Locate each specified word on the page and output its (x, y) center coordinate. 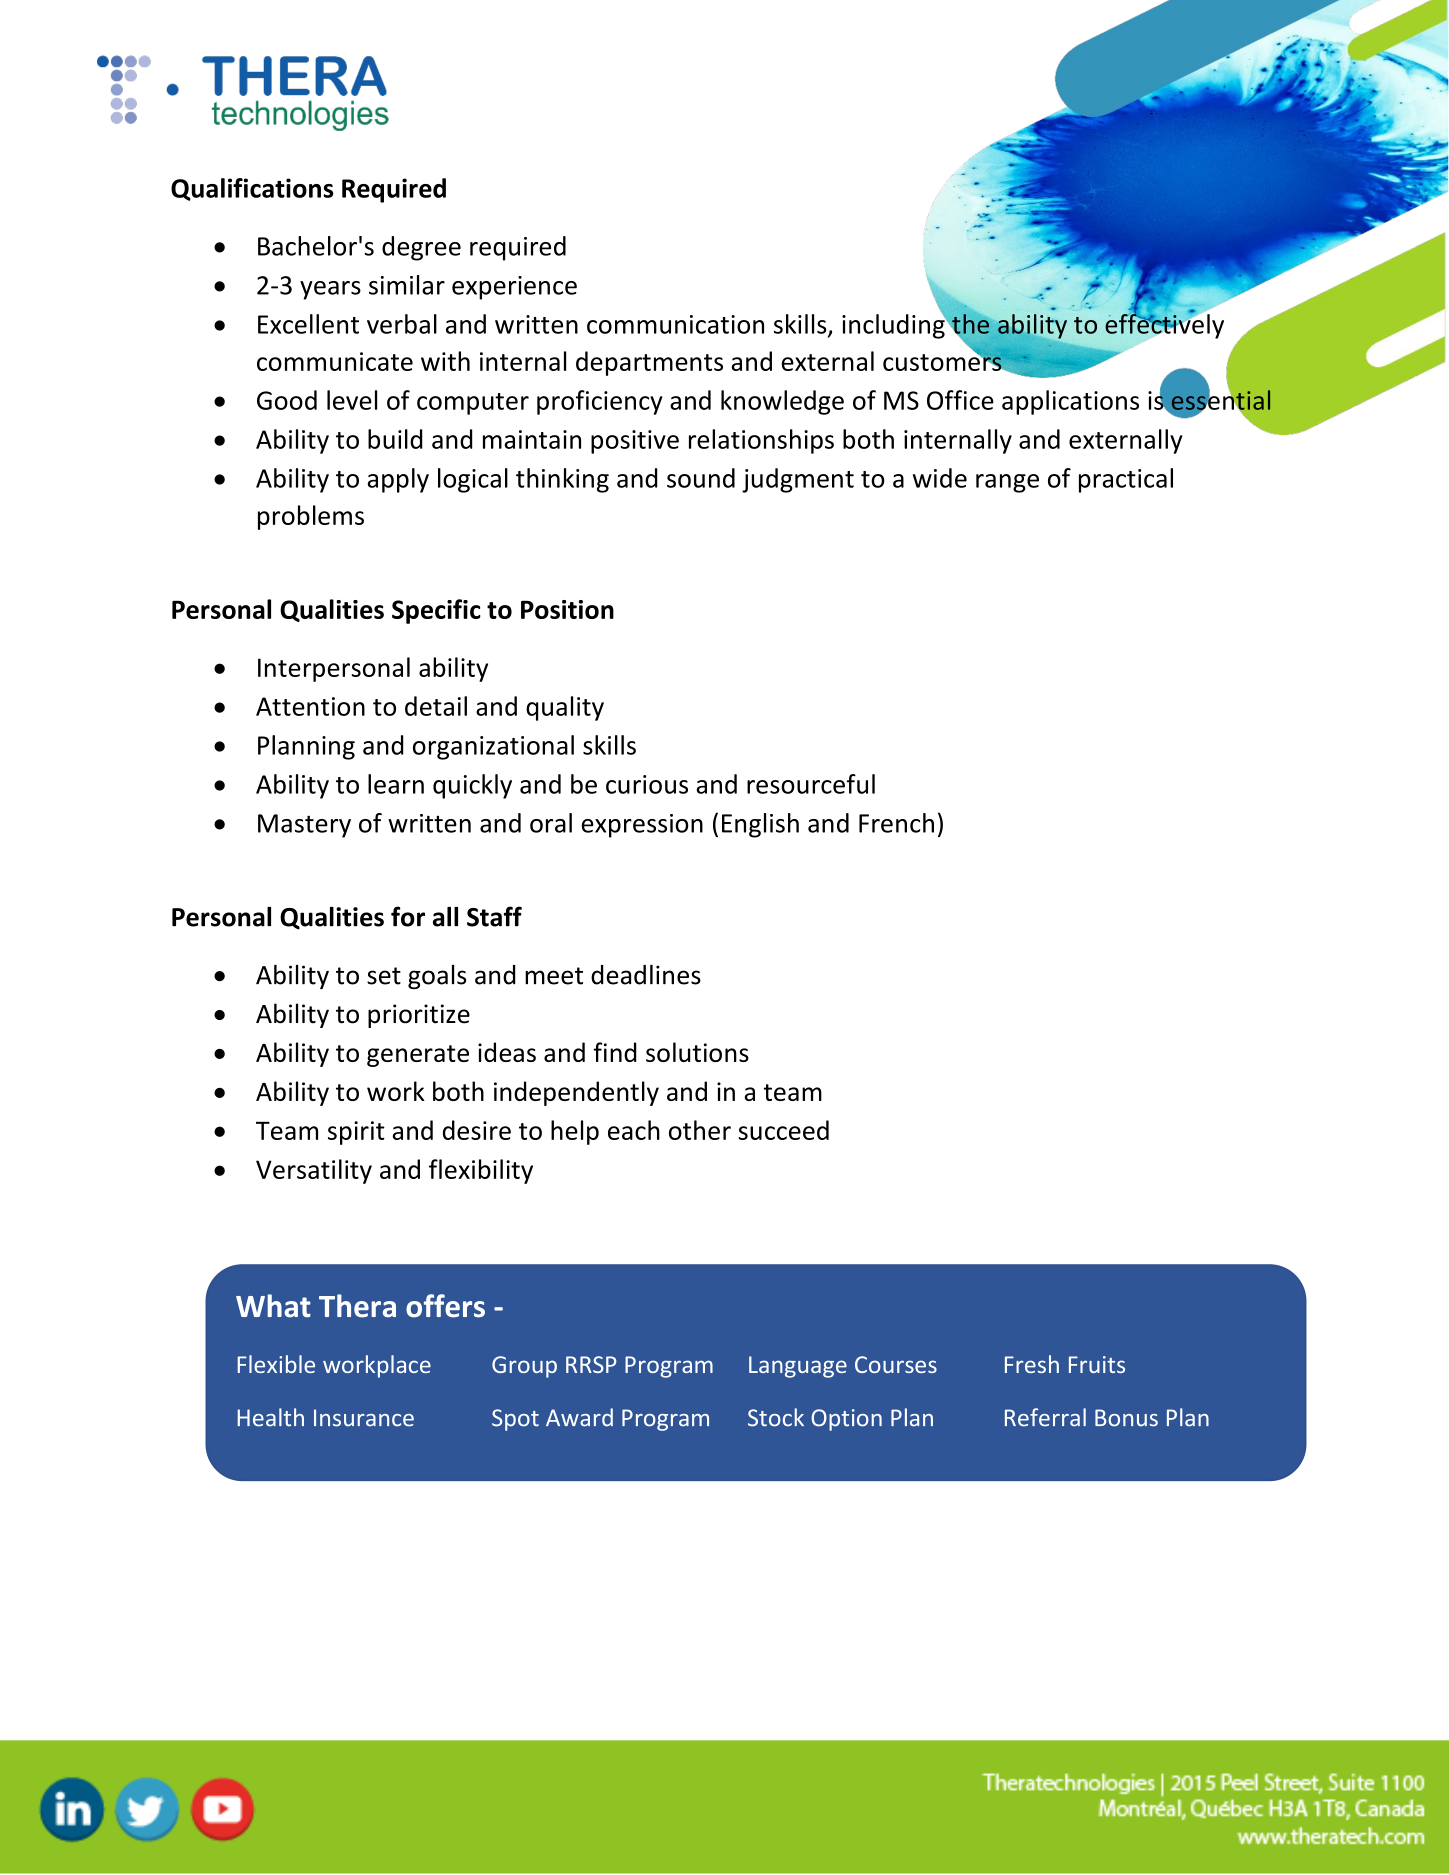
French (896, 823)
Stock (776, 1417)
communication (675, 324)
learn (396, 784)
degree (421, 248)
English (760, 825)
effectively (1164, 325)
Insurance (364, 1418)
